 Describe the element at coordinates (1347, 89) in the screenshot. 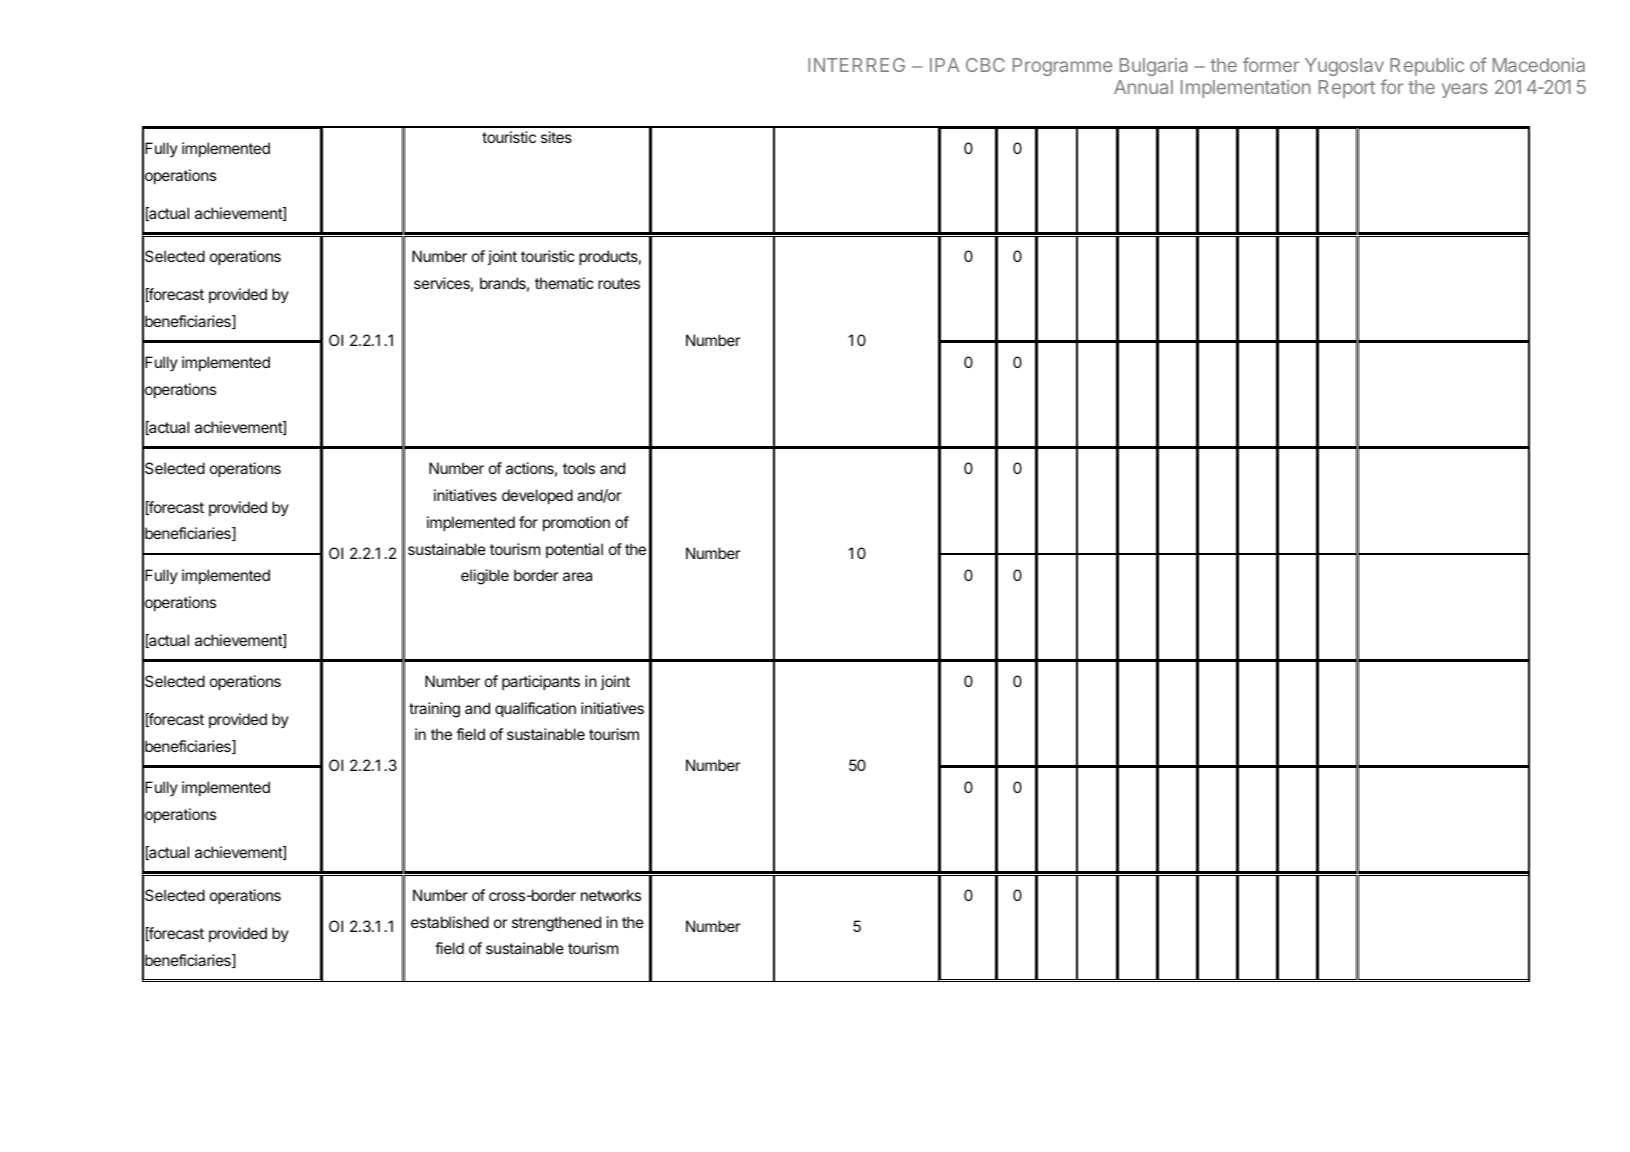

I see `Report` at that location.
